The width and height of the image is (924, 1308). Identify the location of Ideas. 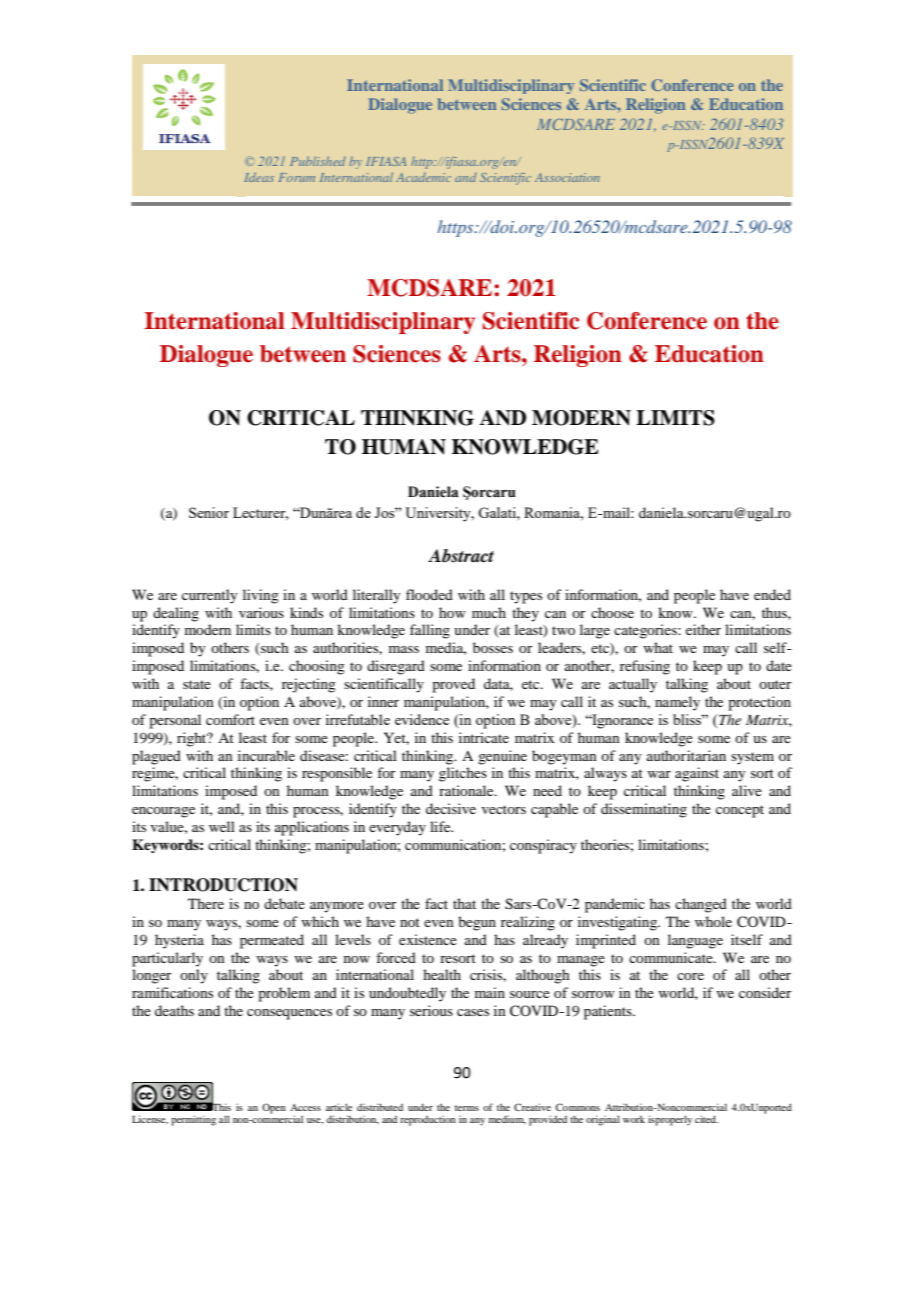
(259, 177).
